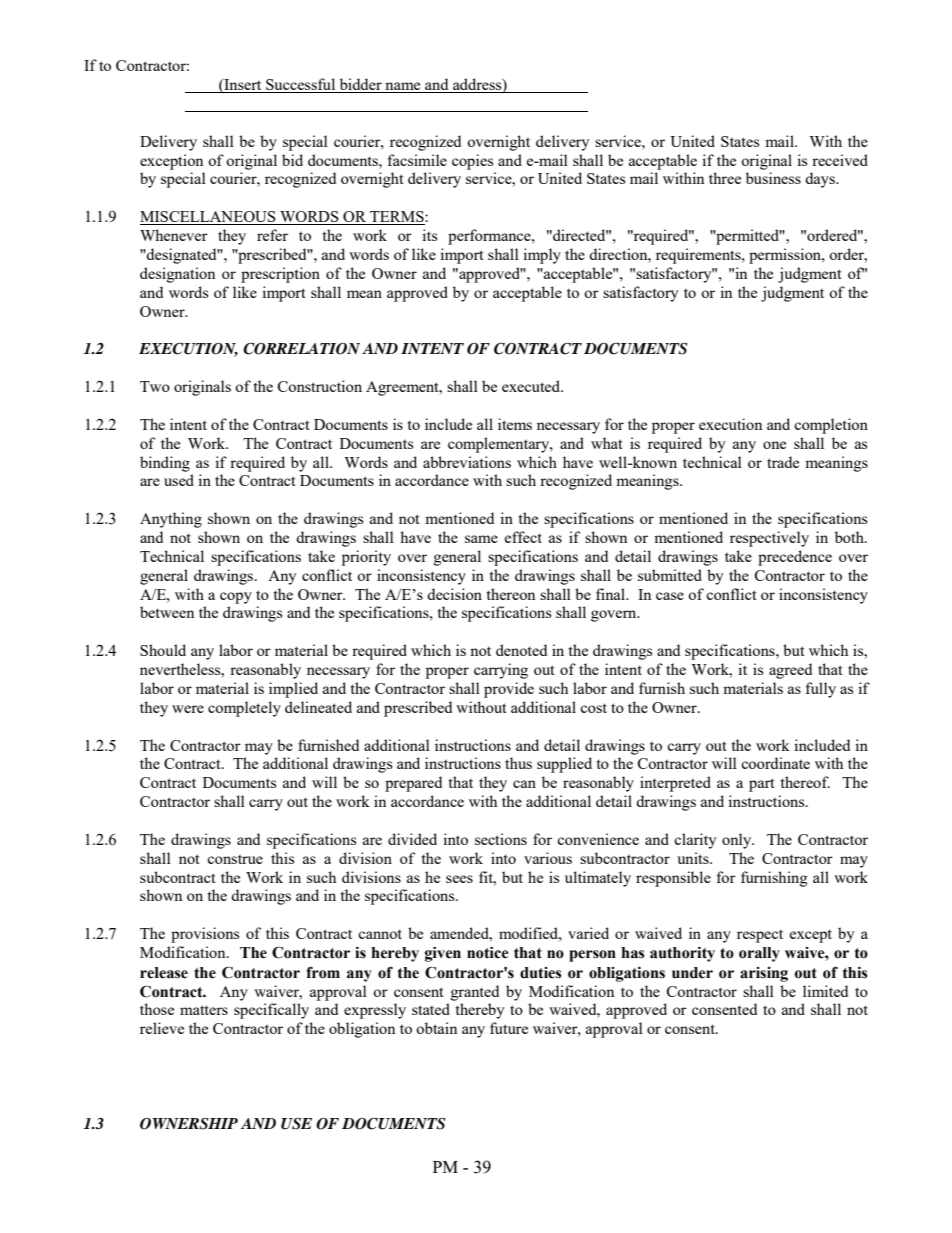 Image resolution: width=952 pixels, height=1233 pixels. What do you see at coordinates (271, 1011) in the screenshot?
I see `specifically` at bounding box center [271, 1011].
